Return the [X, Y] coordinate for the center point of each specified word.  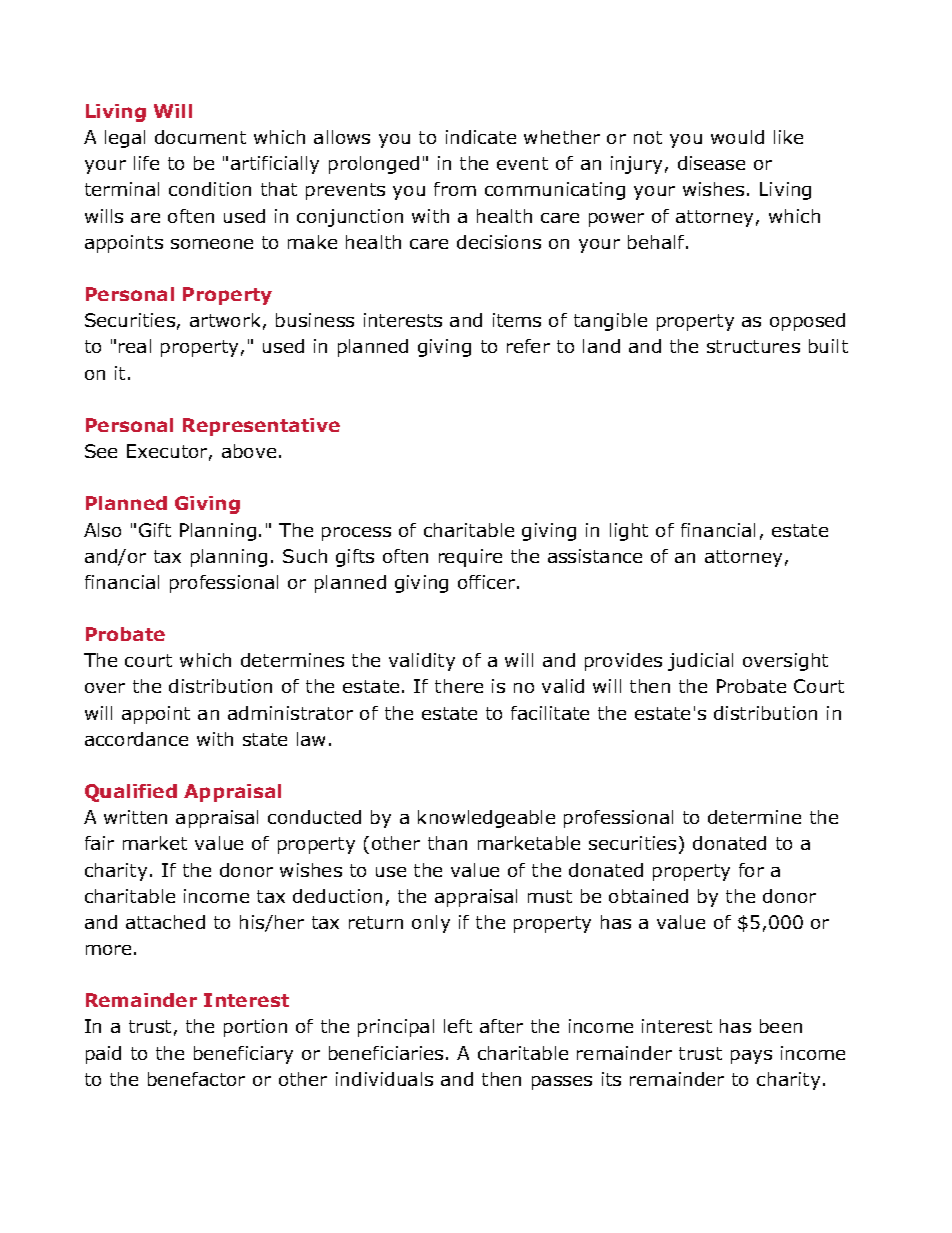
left [458, 1026]
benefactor [196, 1079]
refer [528, 346]
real [135, 346]
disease [711, 163]
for [751, 870]
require [470, 558]
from [455, 189]
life [146, 163]
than [447, 843]
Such [305, 556]
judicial [700, 662]
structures [753, 346]
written [135, 817]
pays [751, 1057]
